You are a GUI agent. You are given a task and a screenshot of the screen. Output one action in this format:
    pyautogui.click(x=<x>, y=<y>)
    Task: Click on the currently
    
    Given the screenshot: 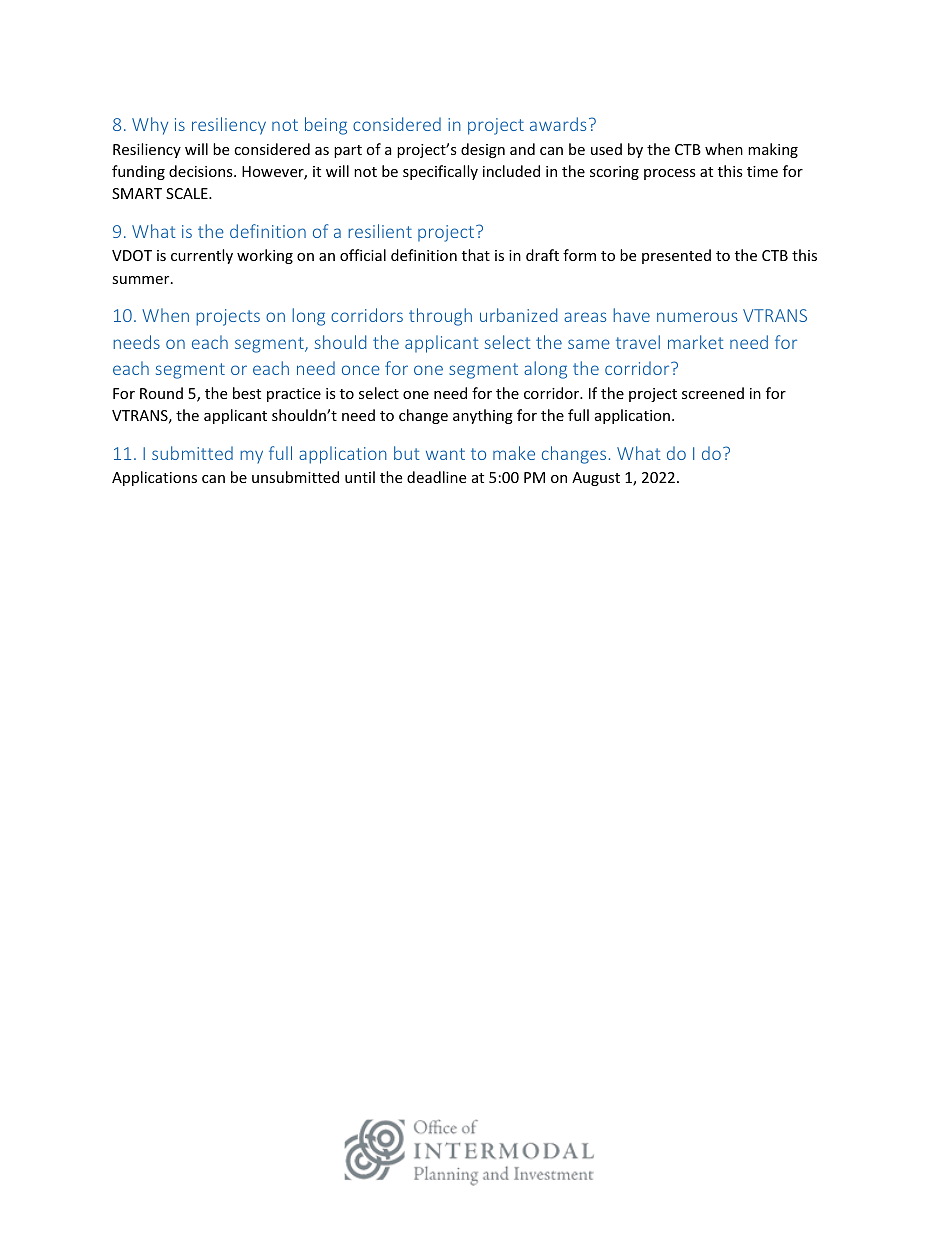 What is the action you would take?
    pyautogui.click(x=202, y=256)
